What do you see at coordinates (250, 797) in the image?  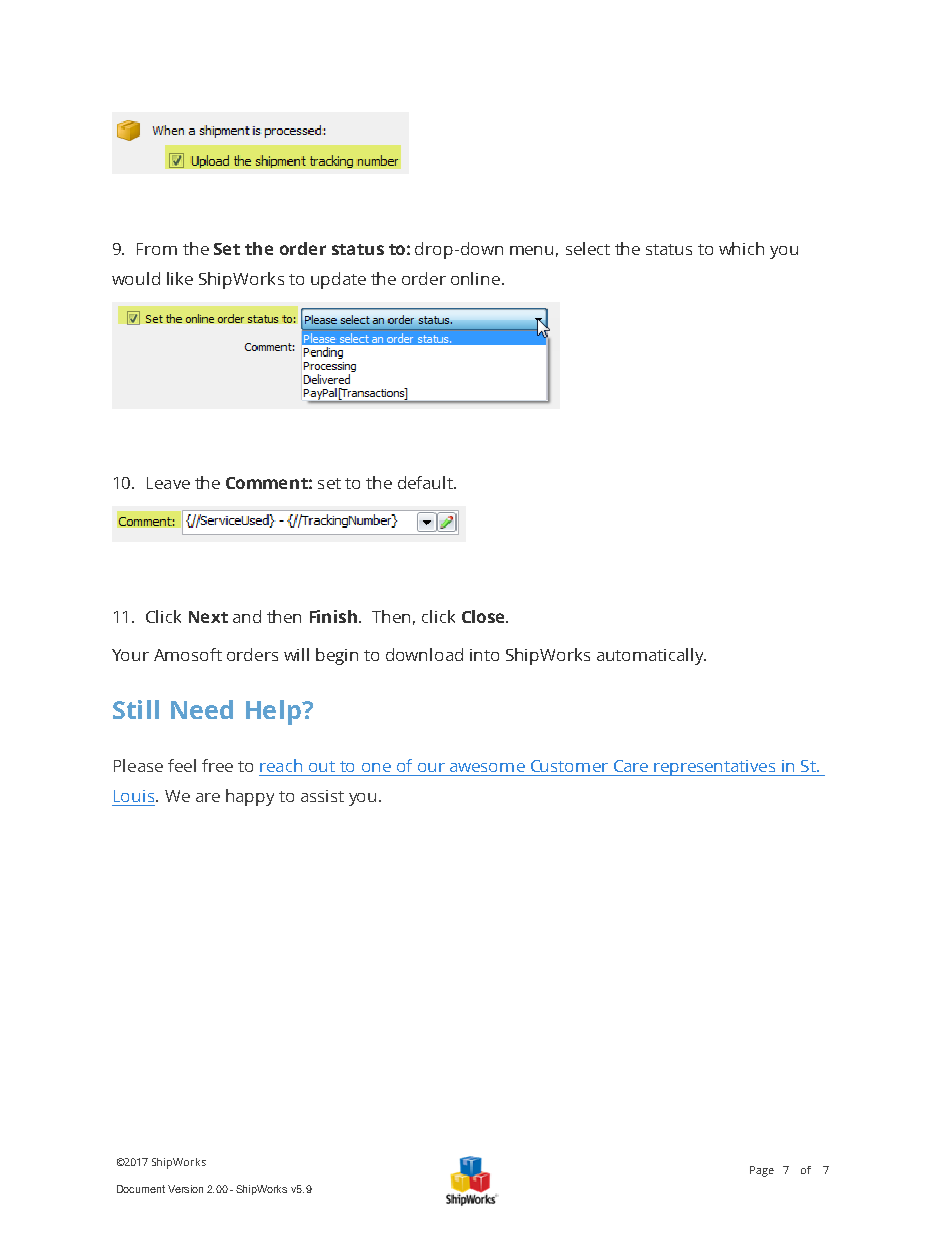 I see `happy` at bounding box center [250, 797].
